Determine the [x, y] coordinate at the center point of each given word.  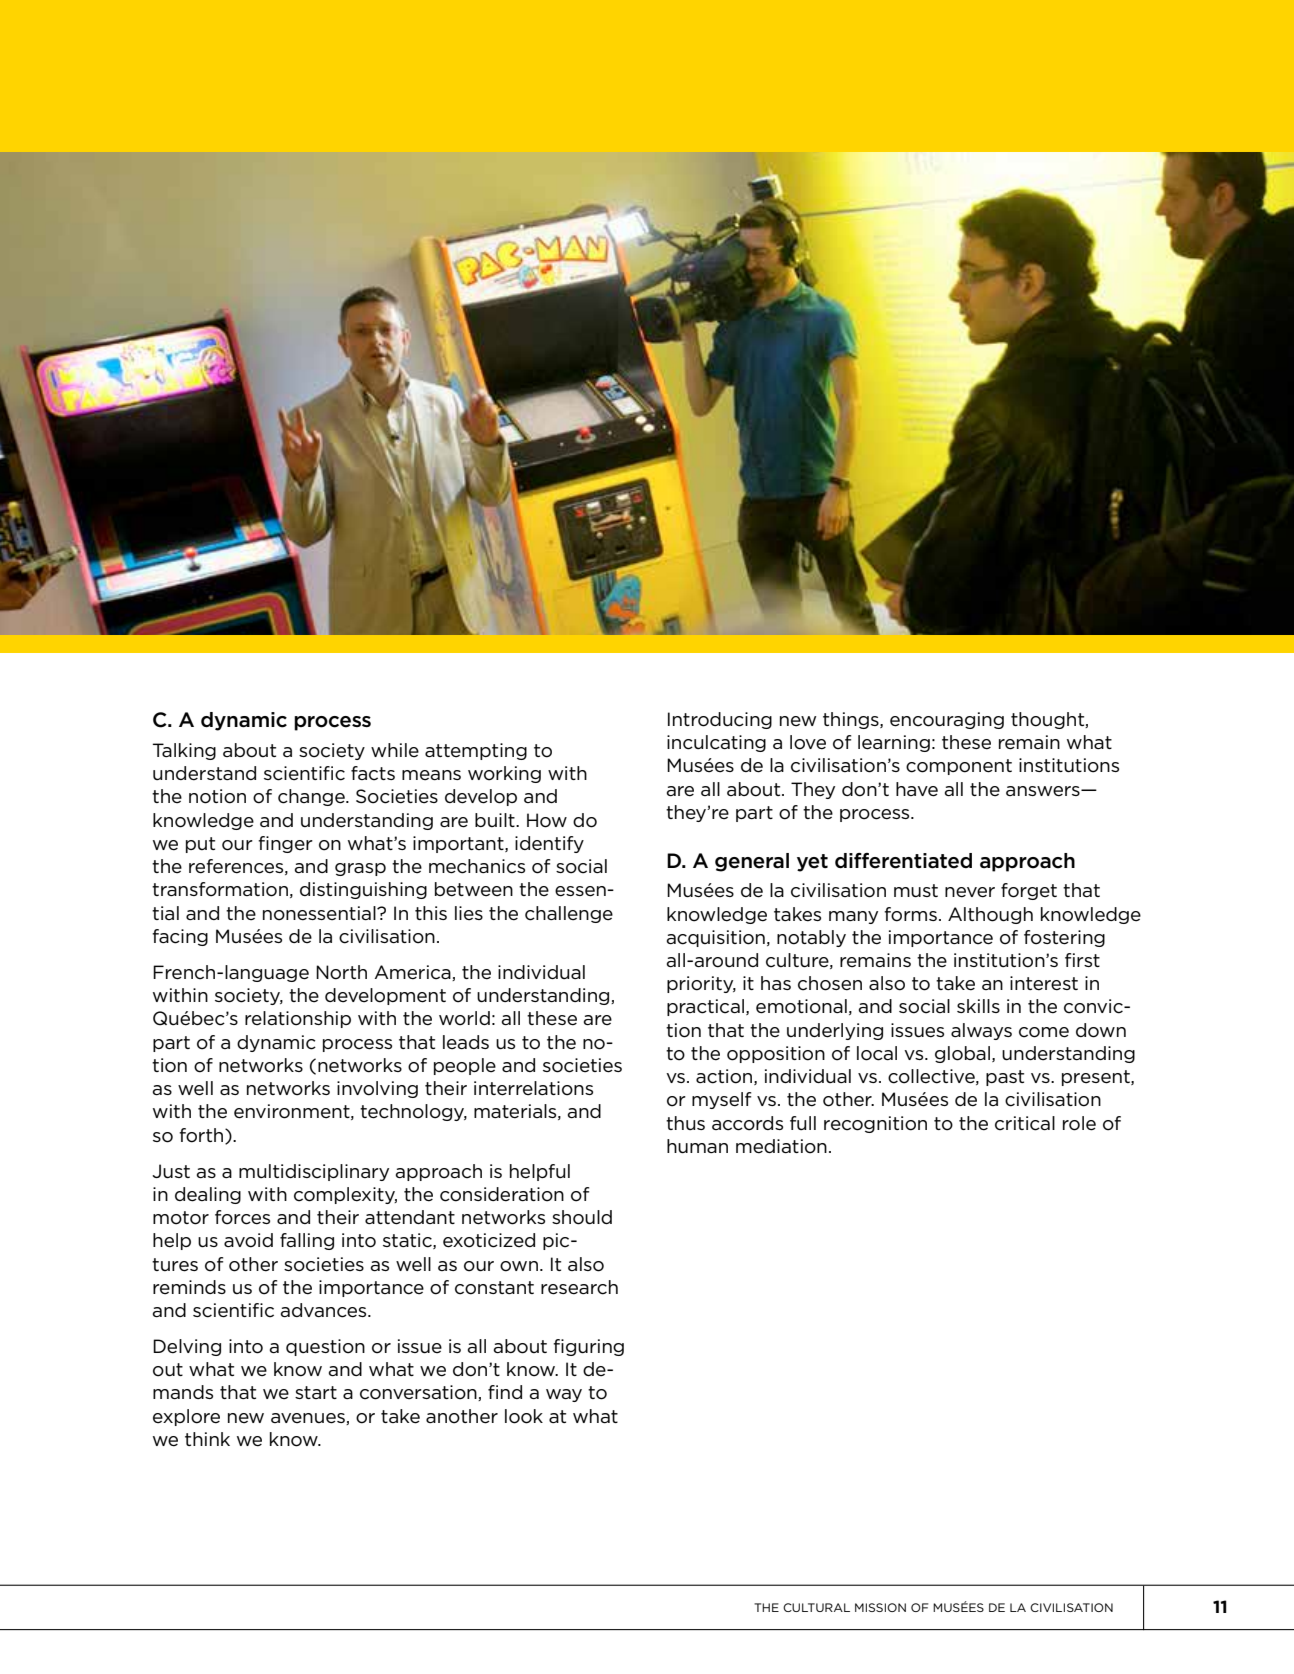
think [207, 1439]
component [959, 767]
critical [1025, 1123]
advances [325, 1310]
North [341, 972]
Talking [184, 751]
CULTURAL [816, 1607]
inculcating [716, 743]
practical [707, 1007]
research [579, 1287]
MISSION [880, 1607]
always [981, 1031]
